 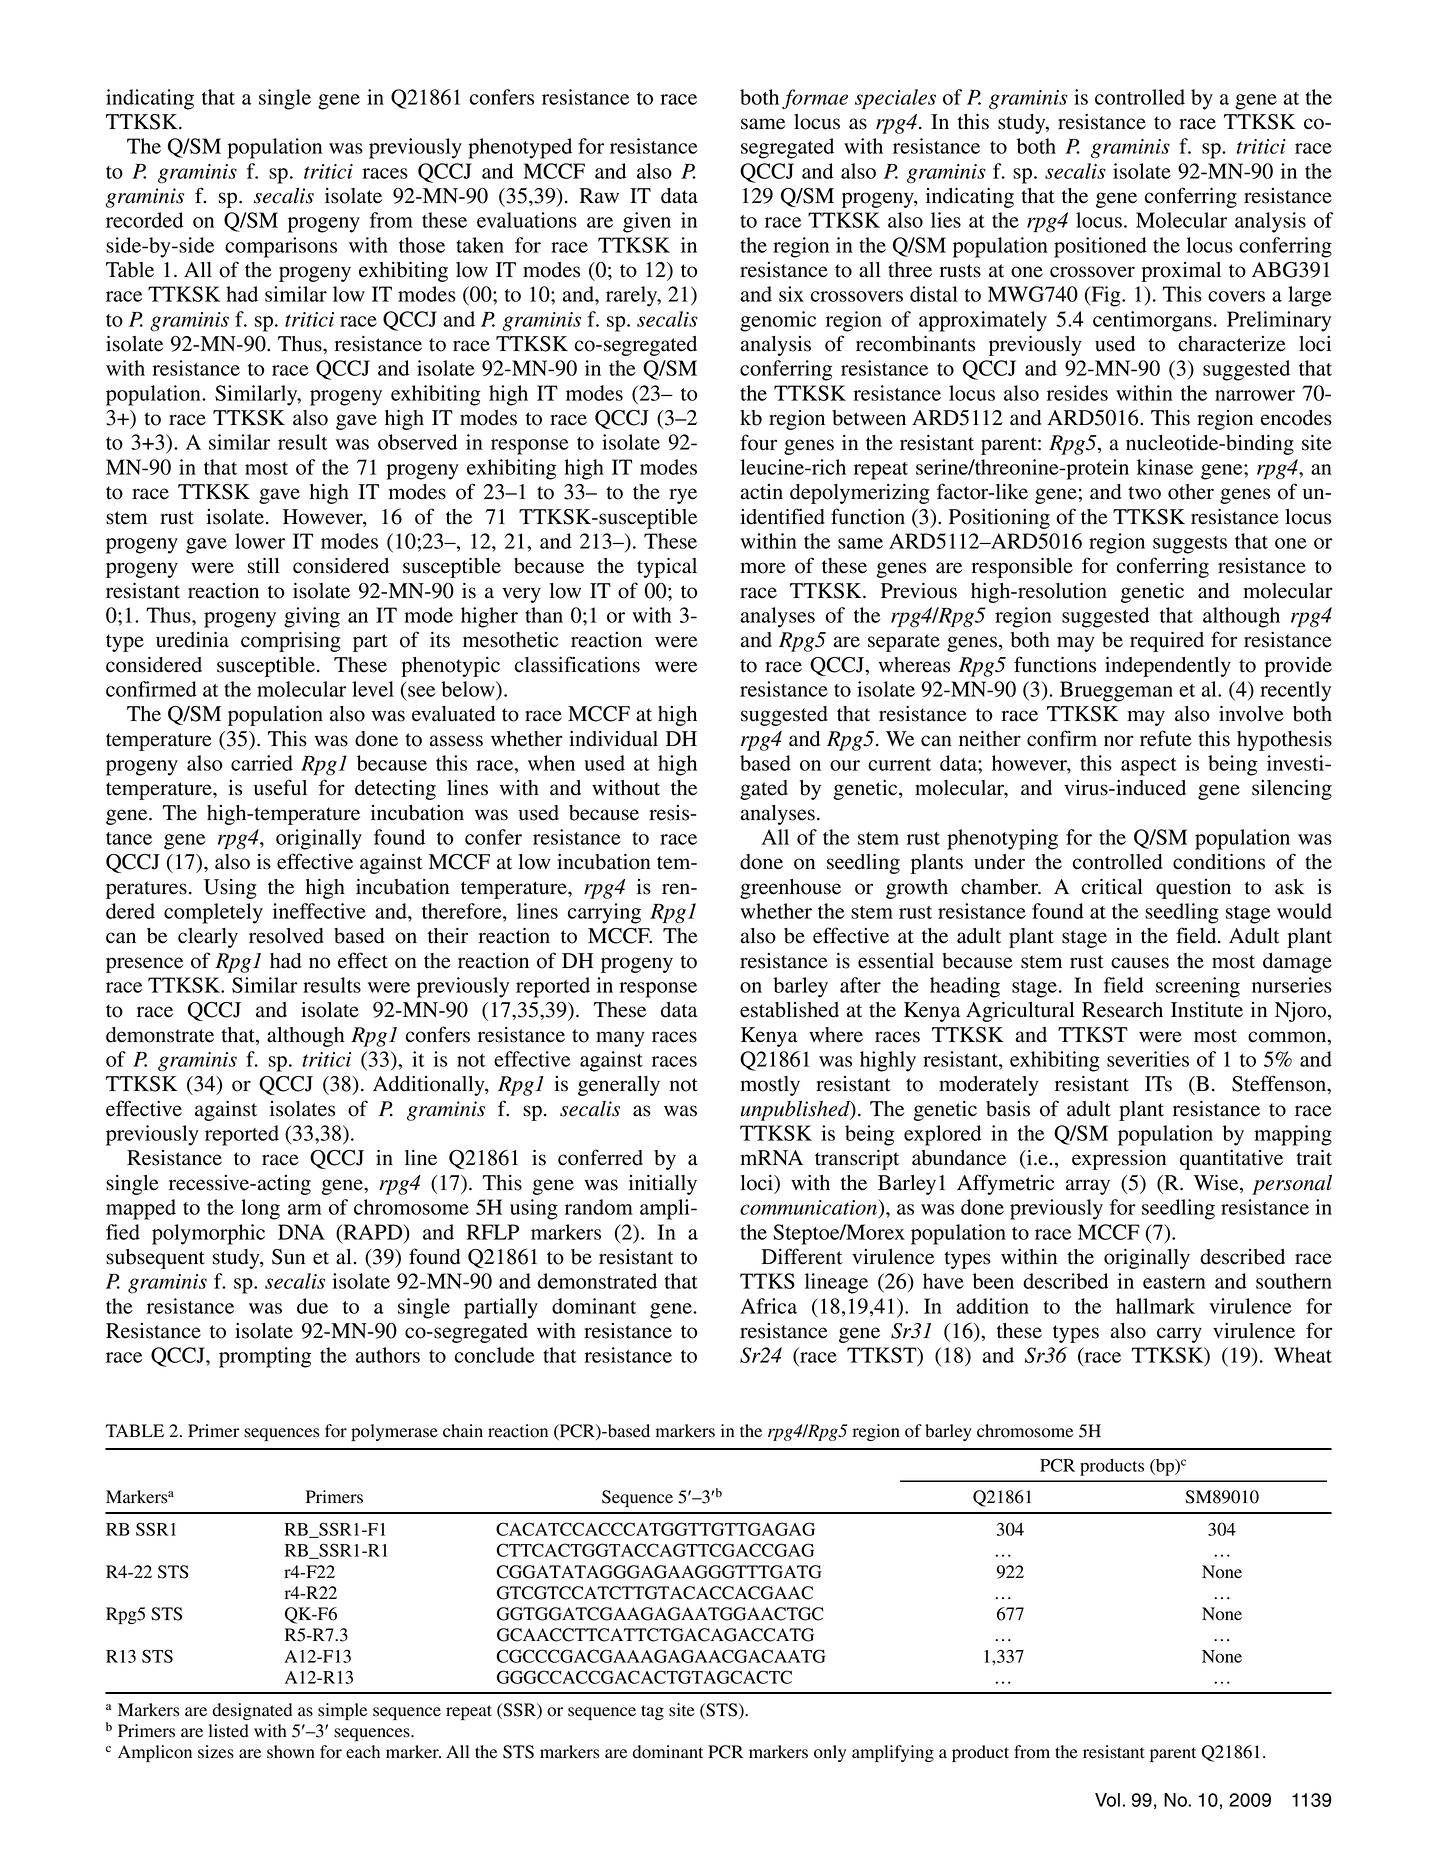 I want to click on long, so click(x=260, y=1209).
